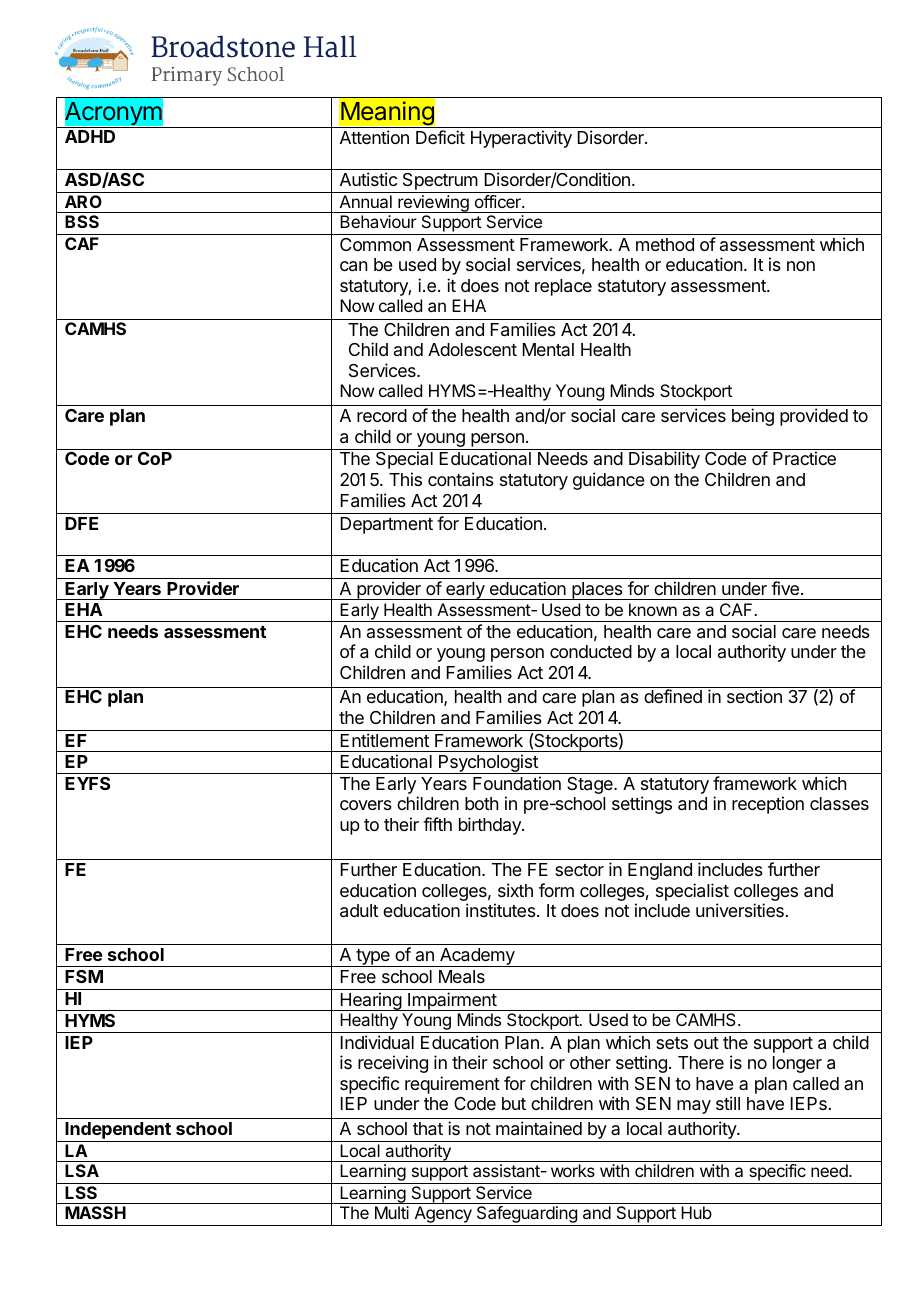  I want to click on fifth, so click(437, 824).
